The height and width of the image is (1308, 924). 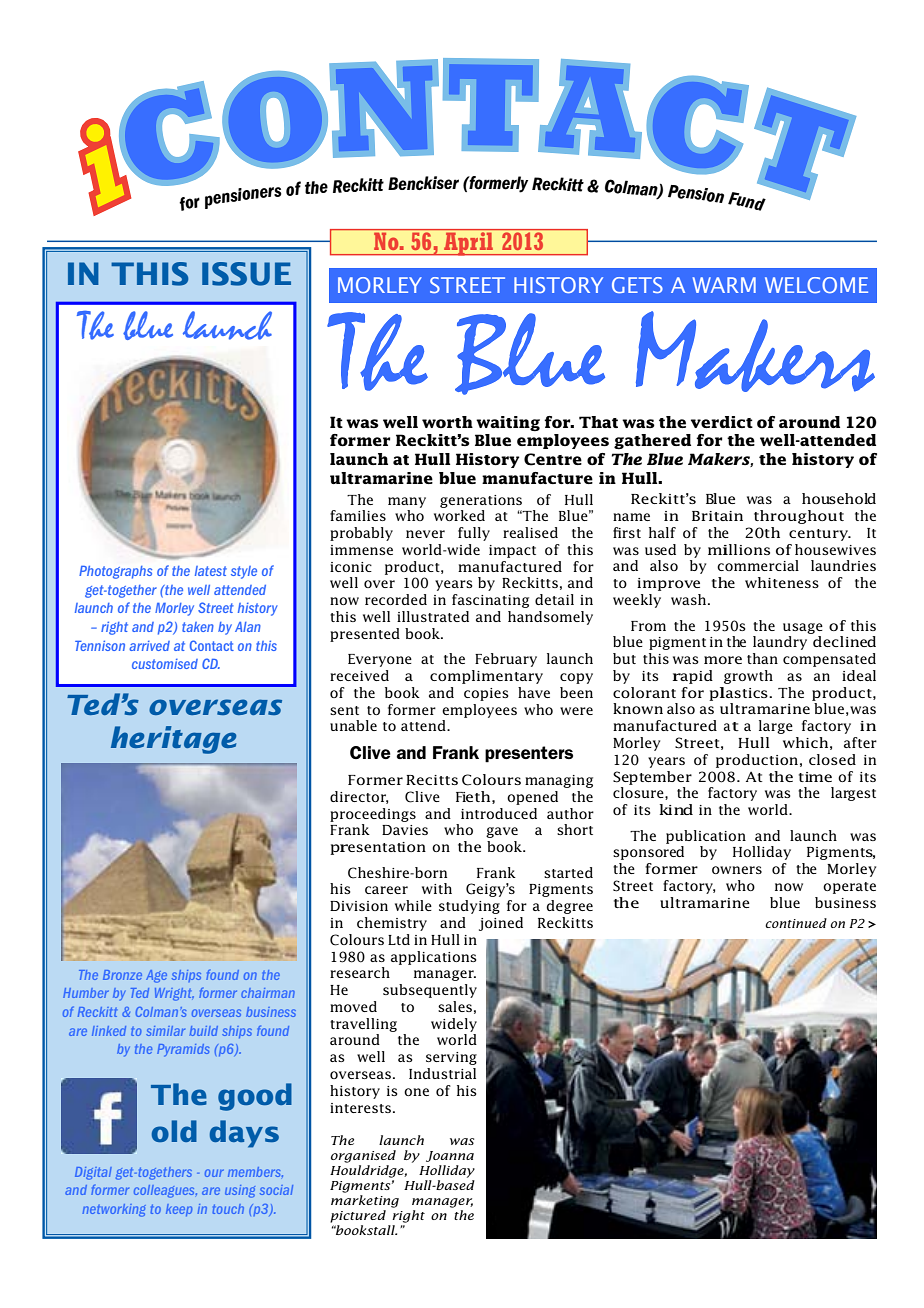 I want to click on GETS, so click(x=637, y=285).
